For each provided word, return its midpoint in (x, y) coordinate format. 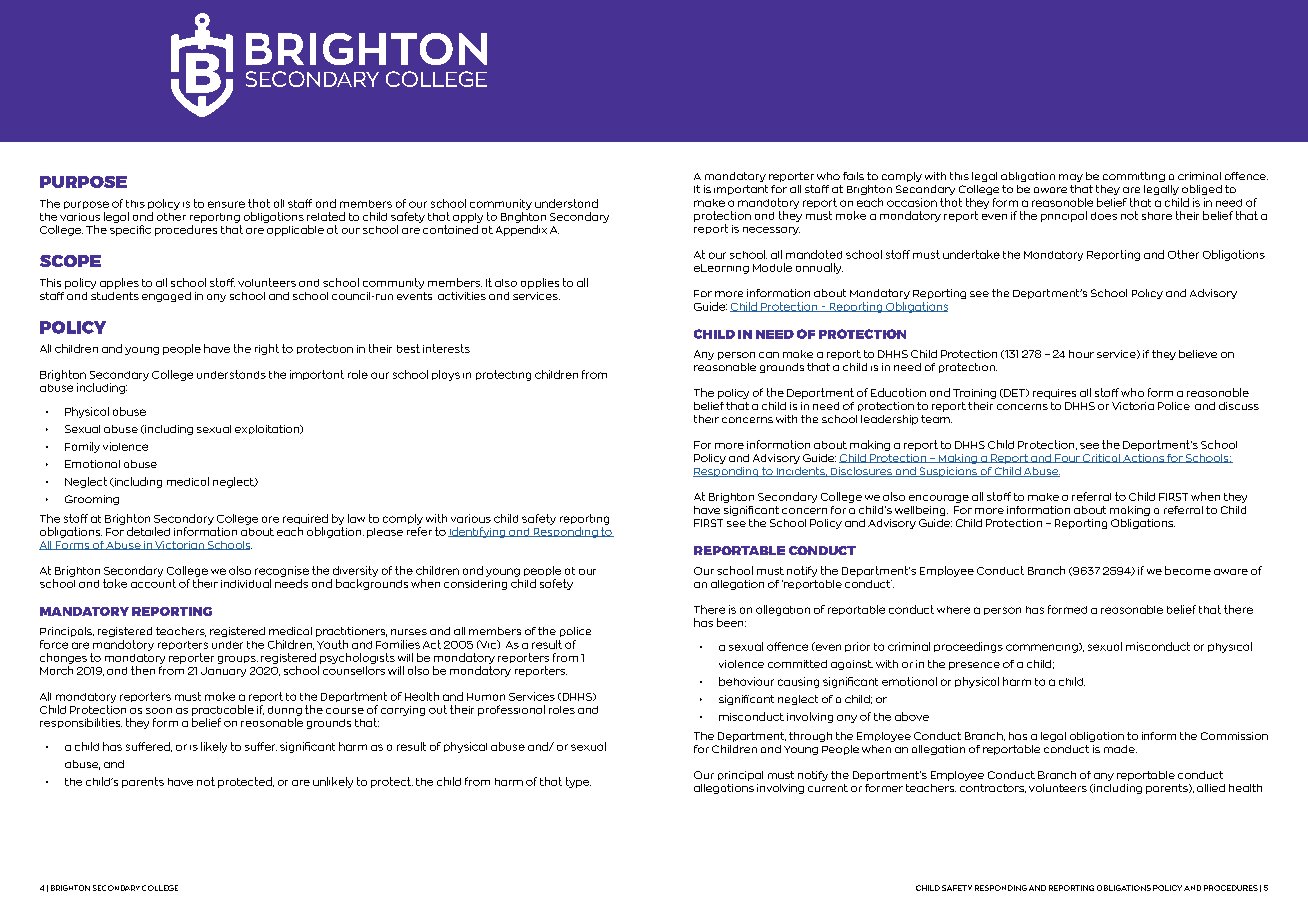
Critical (1101, 458)
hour (1081, 354)
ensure (226, 204)
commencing (1043, 648)
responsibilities (81, 723)
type (578, 782)
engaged (166, 297)
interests (446, 348)
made (1120, 749)
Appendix (521, 230)
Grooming (92, 500)
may (1071, 178)
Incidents (801, 472)
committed (797, 664)
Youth (332, 644)
